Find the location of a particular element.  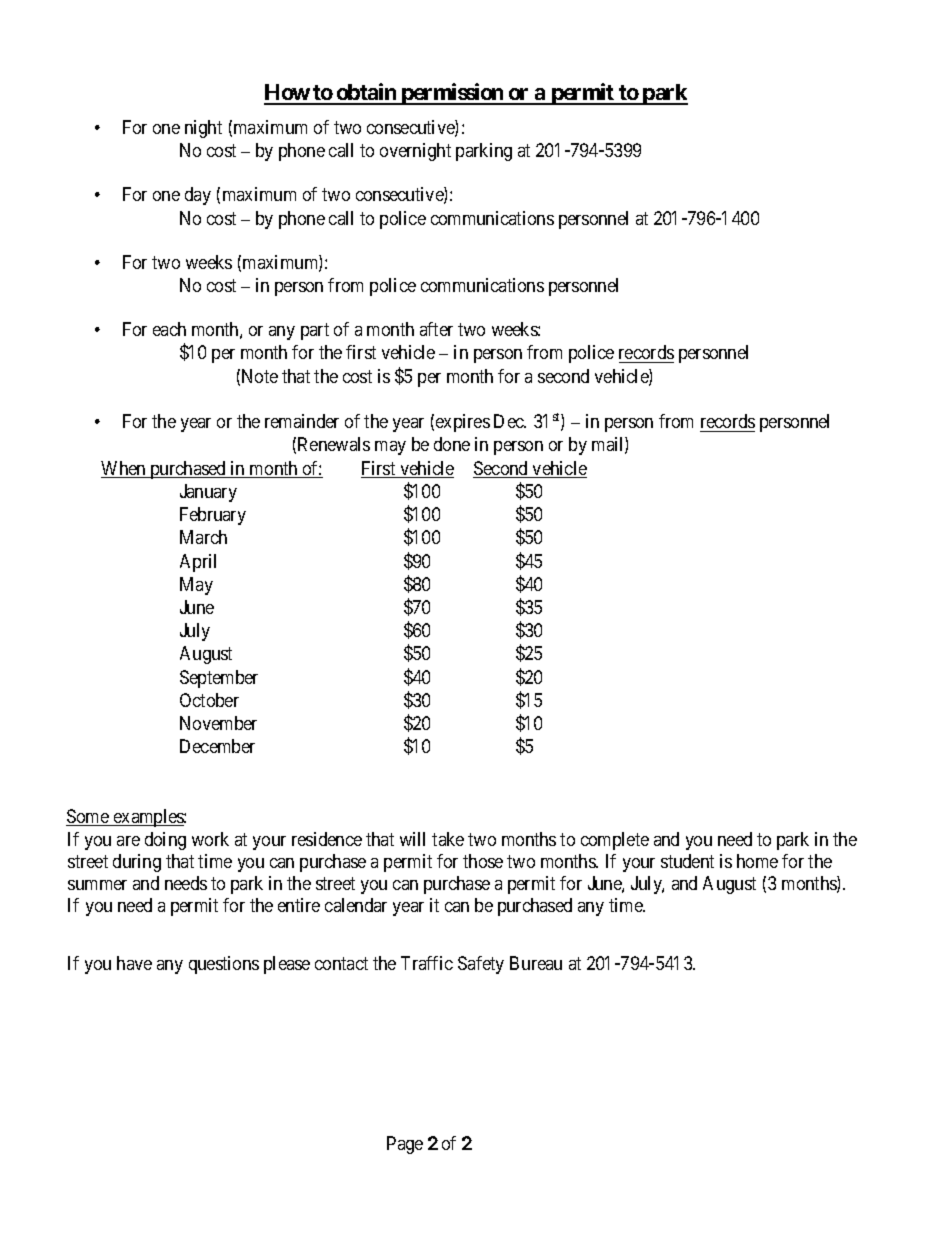

Bureau is located at coordinates (536, 963).
